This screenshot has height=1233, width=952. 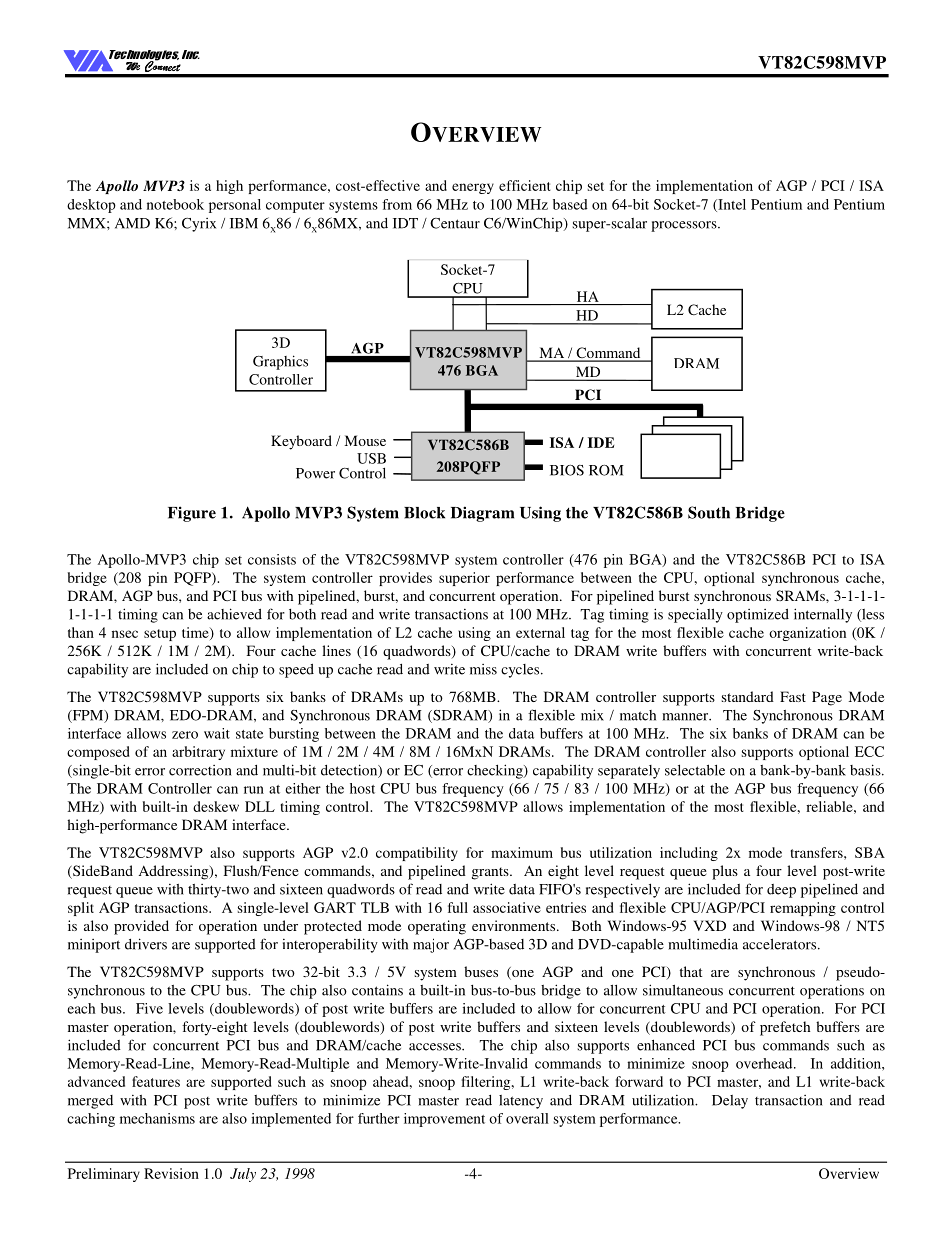 What do you see at coordinates (171, 1173) in the screenshot?
I see `Revision` at bounding box center [171, 1173].
